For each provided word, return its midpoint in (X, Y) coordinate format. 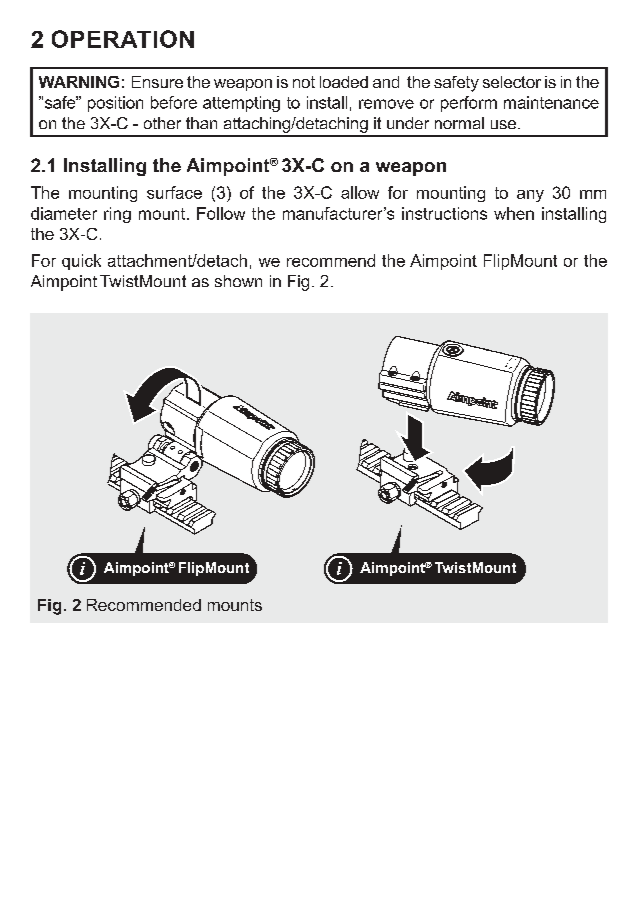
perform (469, 104)
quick (81, 262)
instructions (444, 213)
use (505, 124)
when (514, 213)
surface (174, 192)
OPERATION (123, 39)
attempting (241, 104)
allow (360, 192)
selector (512, 82)
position (115, 104)
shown (238, 281)
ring (117, 215)
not (304, 82)
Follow (221, 213)
